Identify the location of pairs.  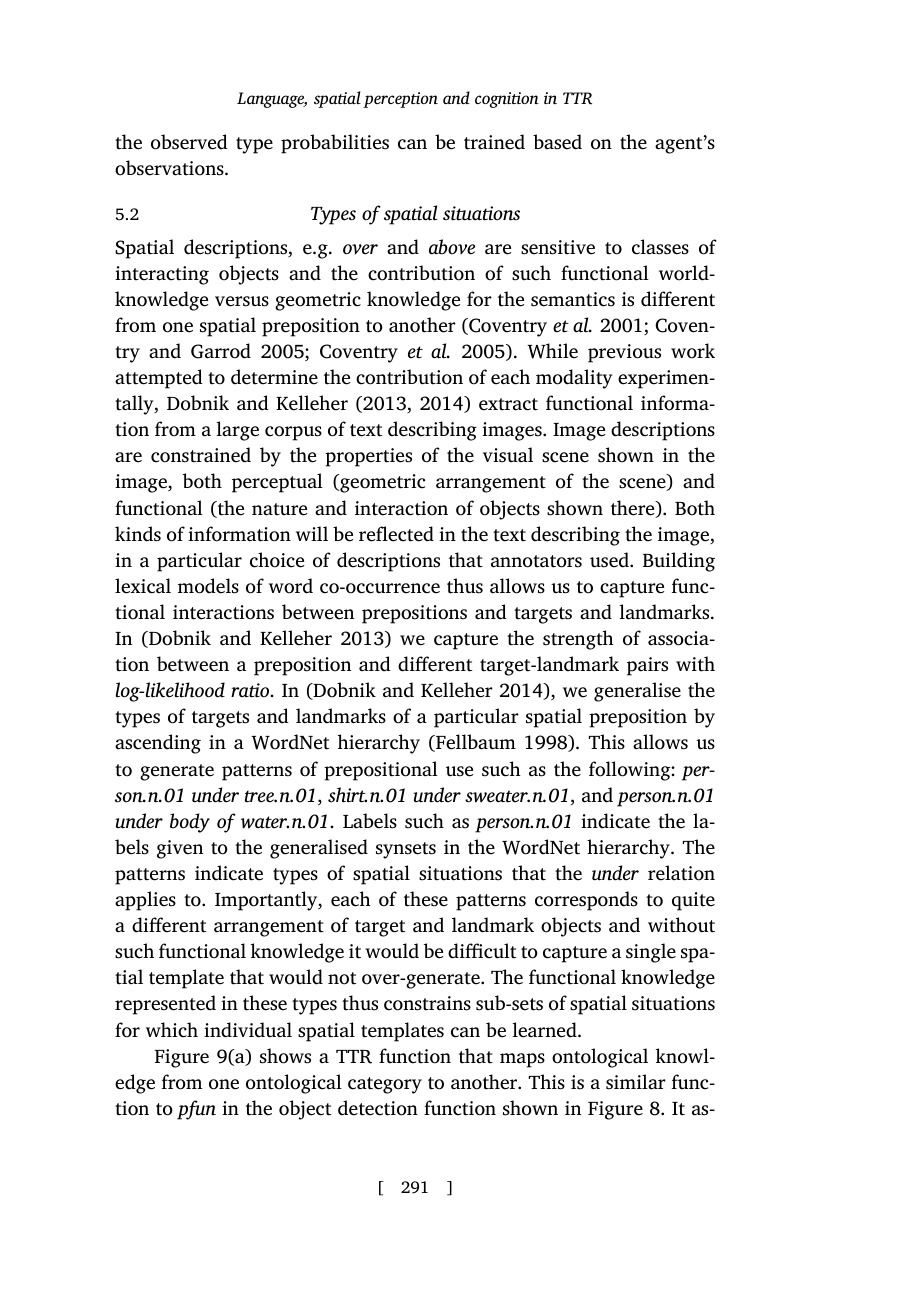
(647, 666).
